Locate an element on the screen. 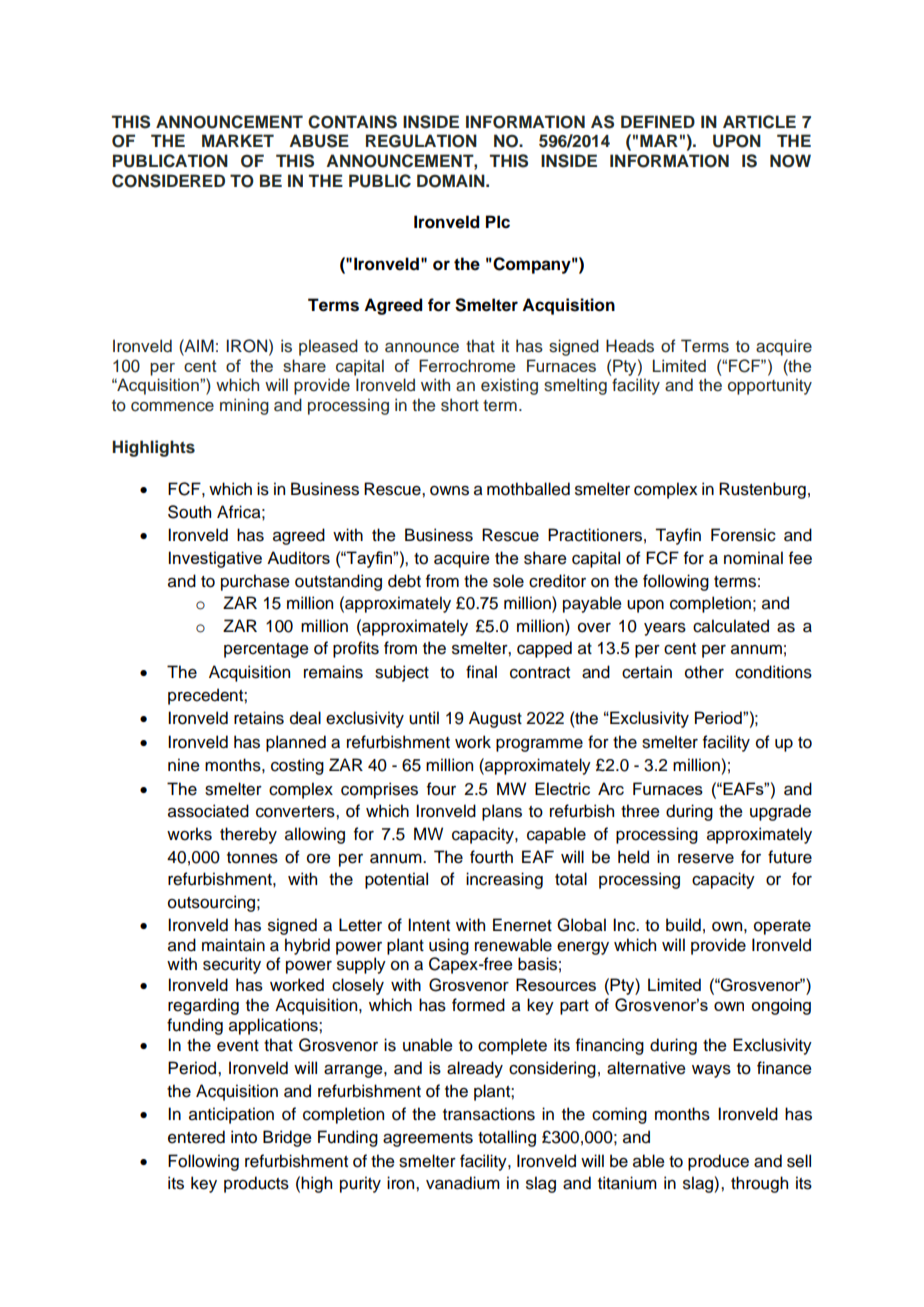  outsourcing is located at coordinates (211, 903).
